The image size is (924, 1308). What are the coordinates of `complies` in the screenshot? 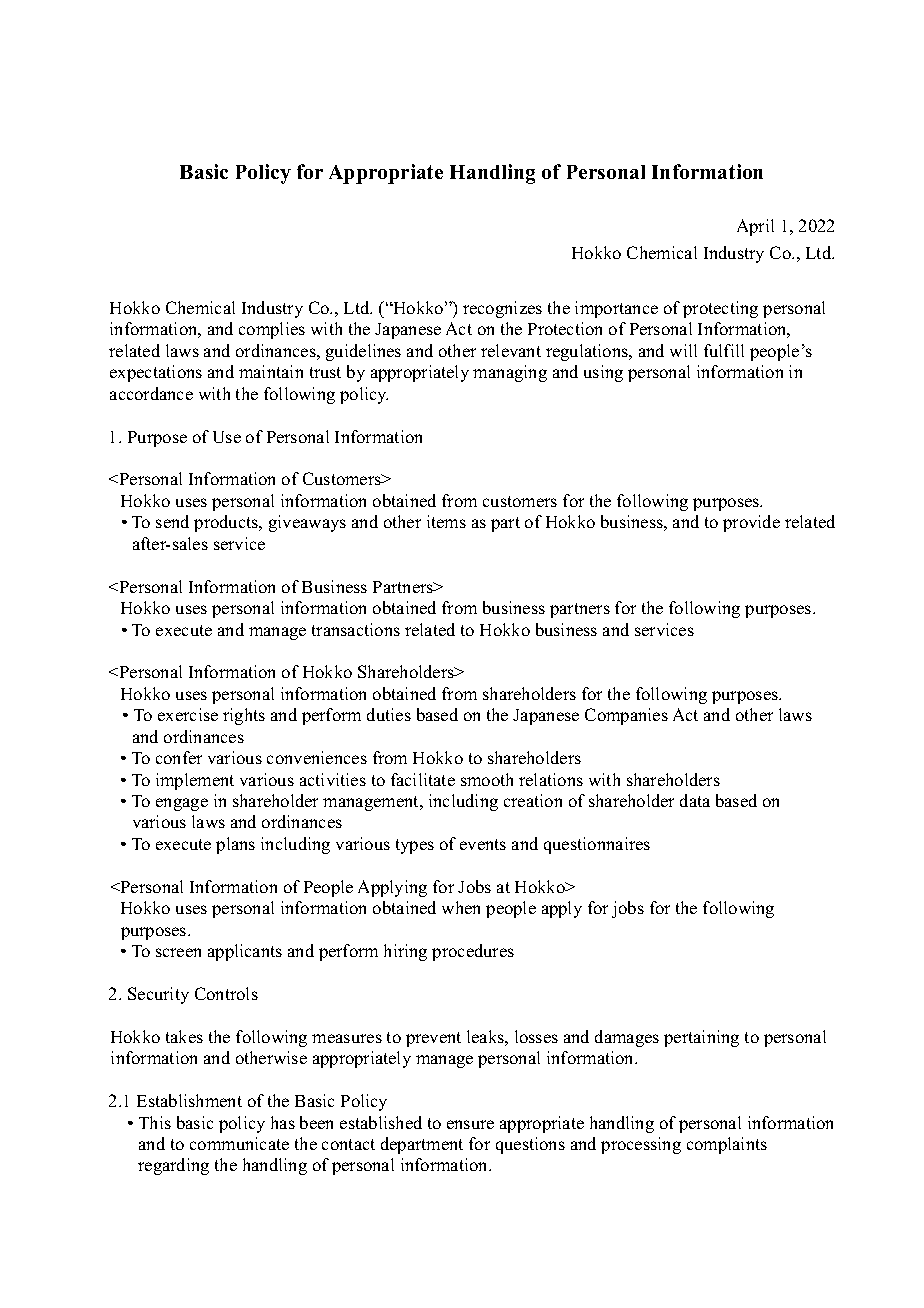 It's located at (272, 330).
